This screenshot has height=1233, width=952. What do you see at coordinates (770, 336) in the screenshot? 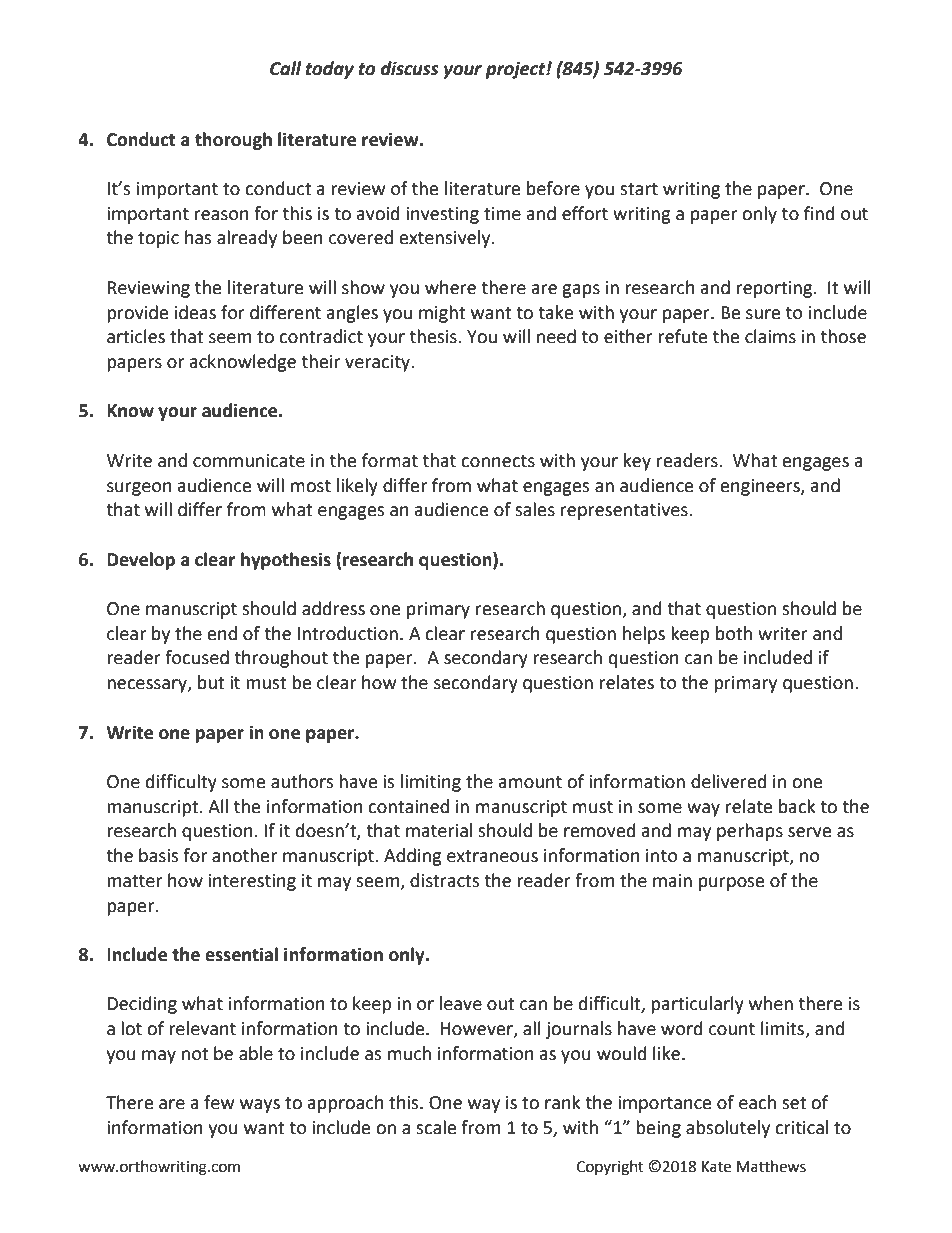
I see `claims` at bounding box center [770, 336].
